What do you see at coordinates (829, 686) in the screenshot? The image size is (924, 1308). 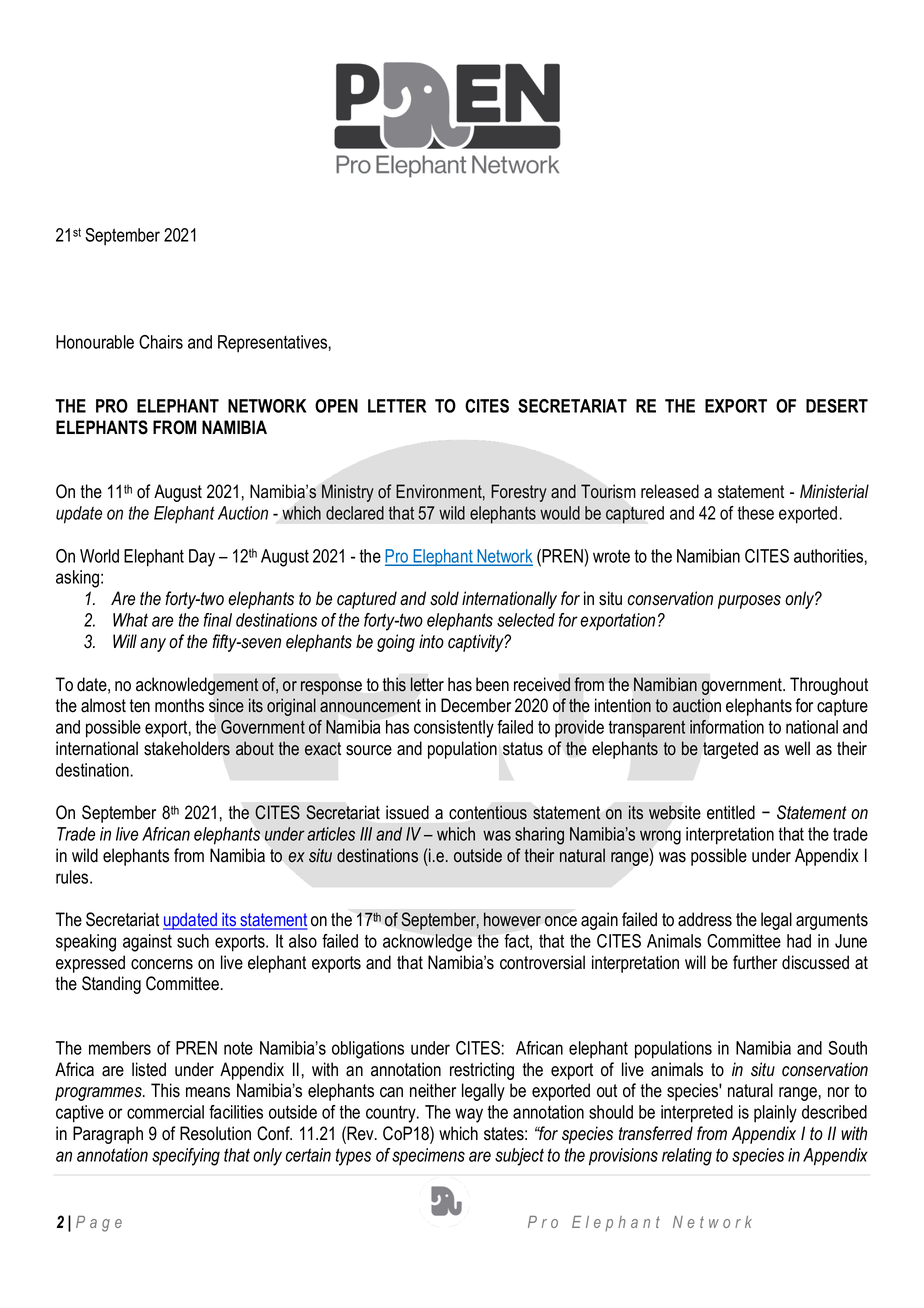 I see `Throughout` at bounding box center [829, 686].
